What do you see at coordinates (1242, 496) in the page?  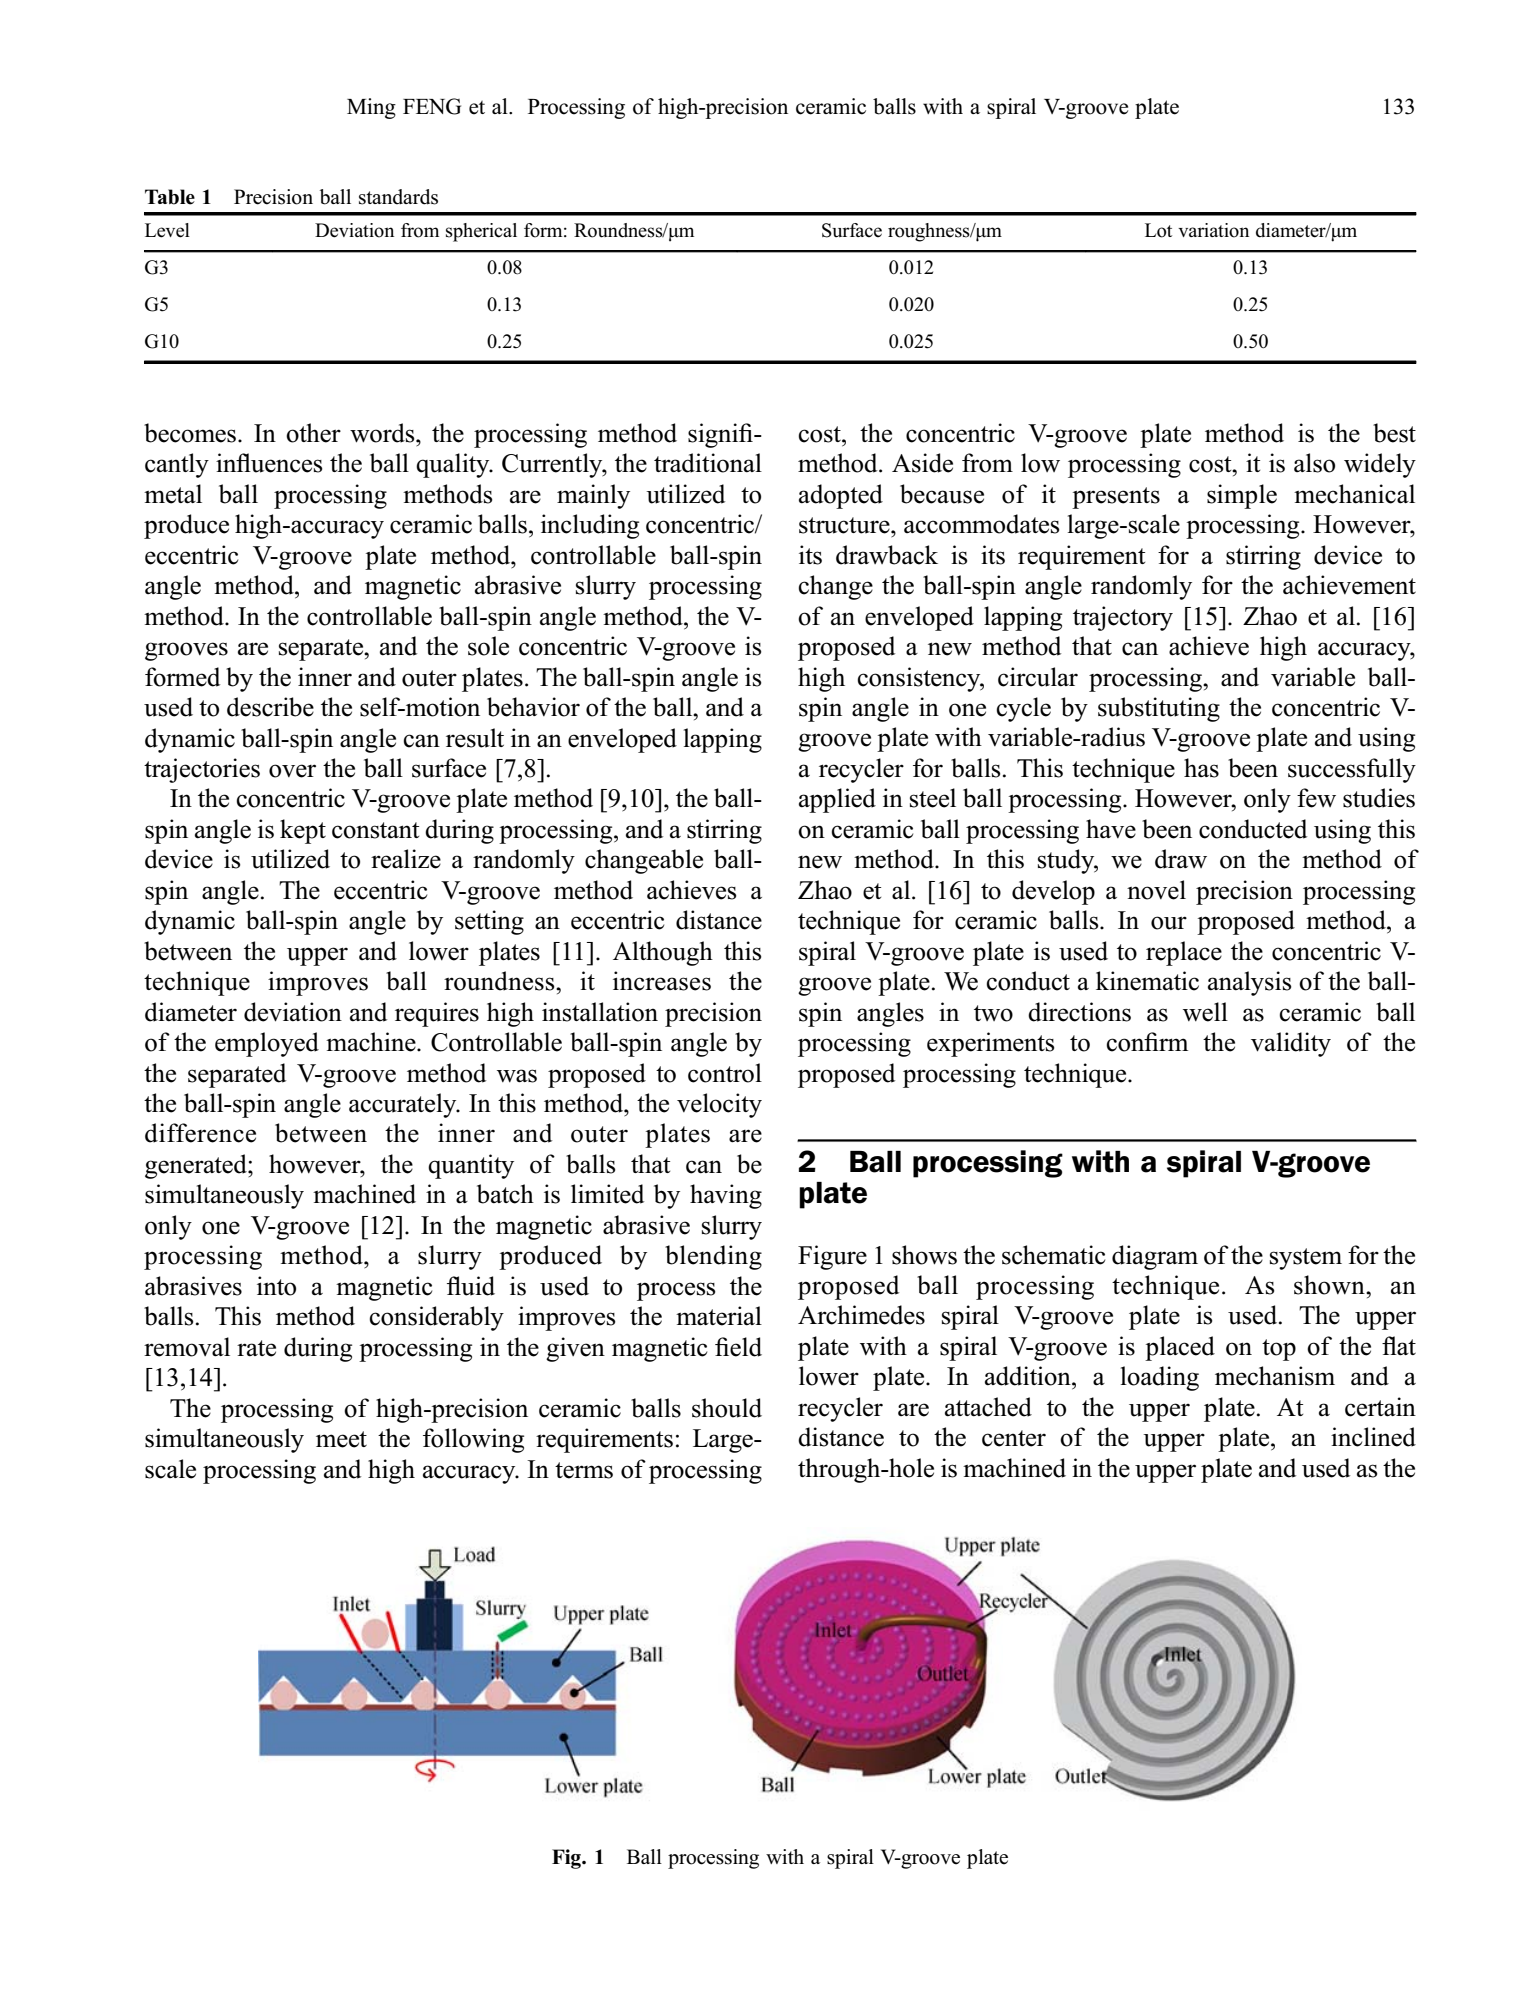 I see `simple` at bounding box center [1242, 496].
